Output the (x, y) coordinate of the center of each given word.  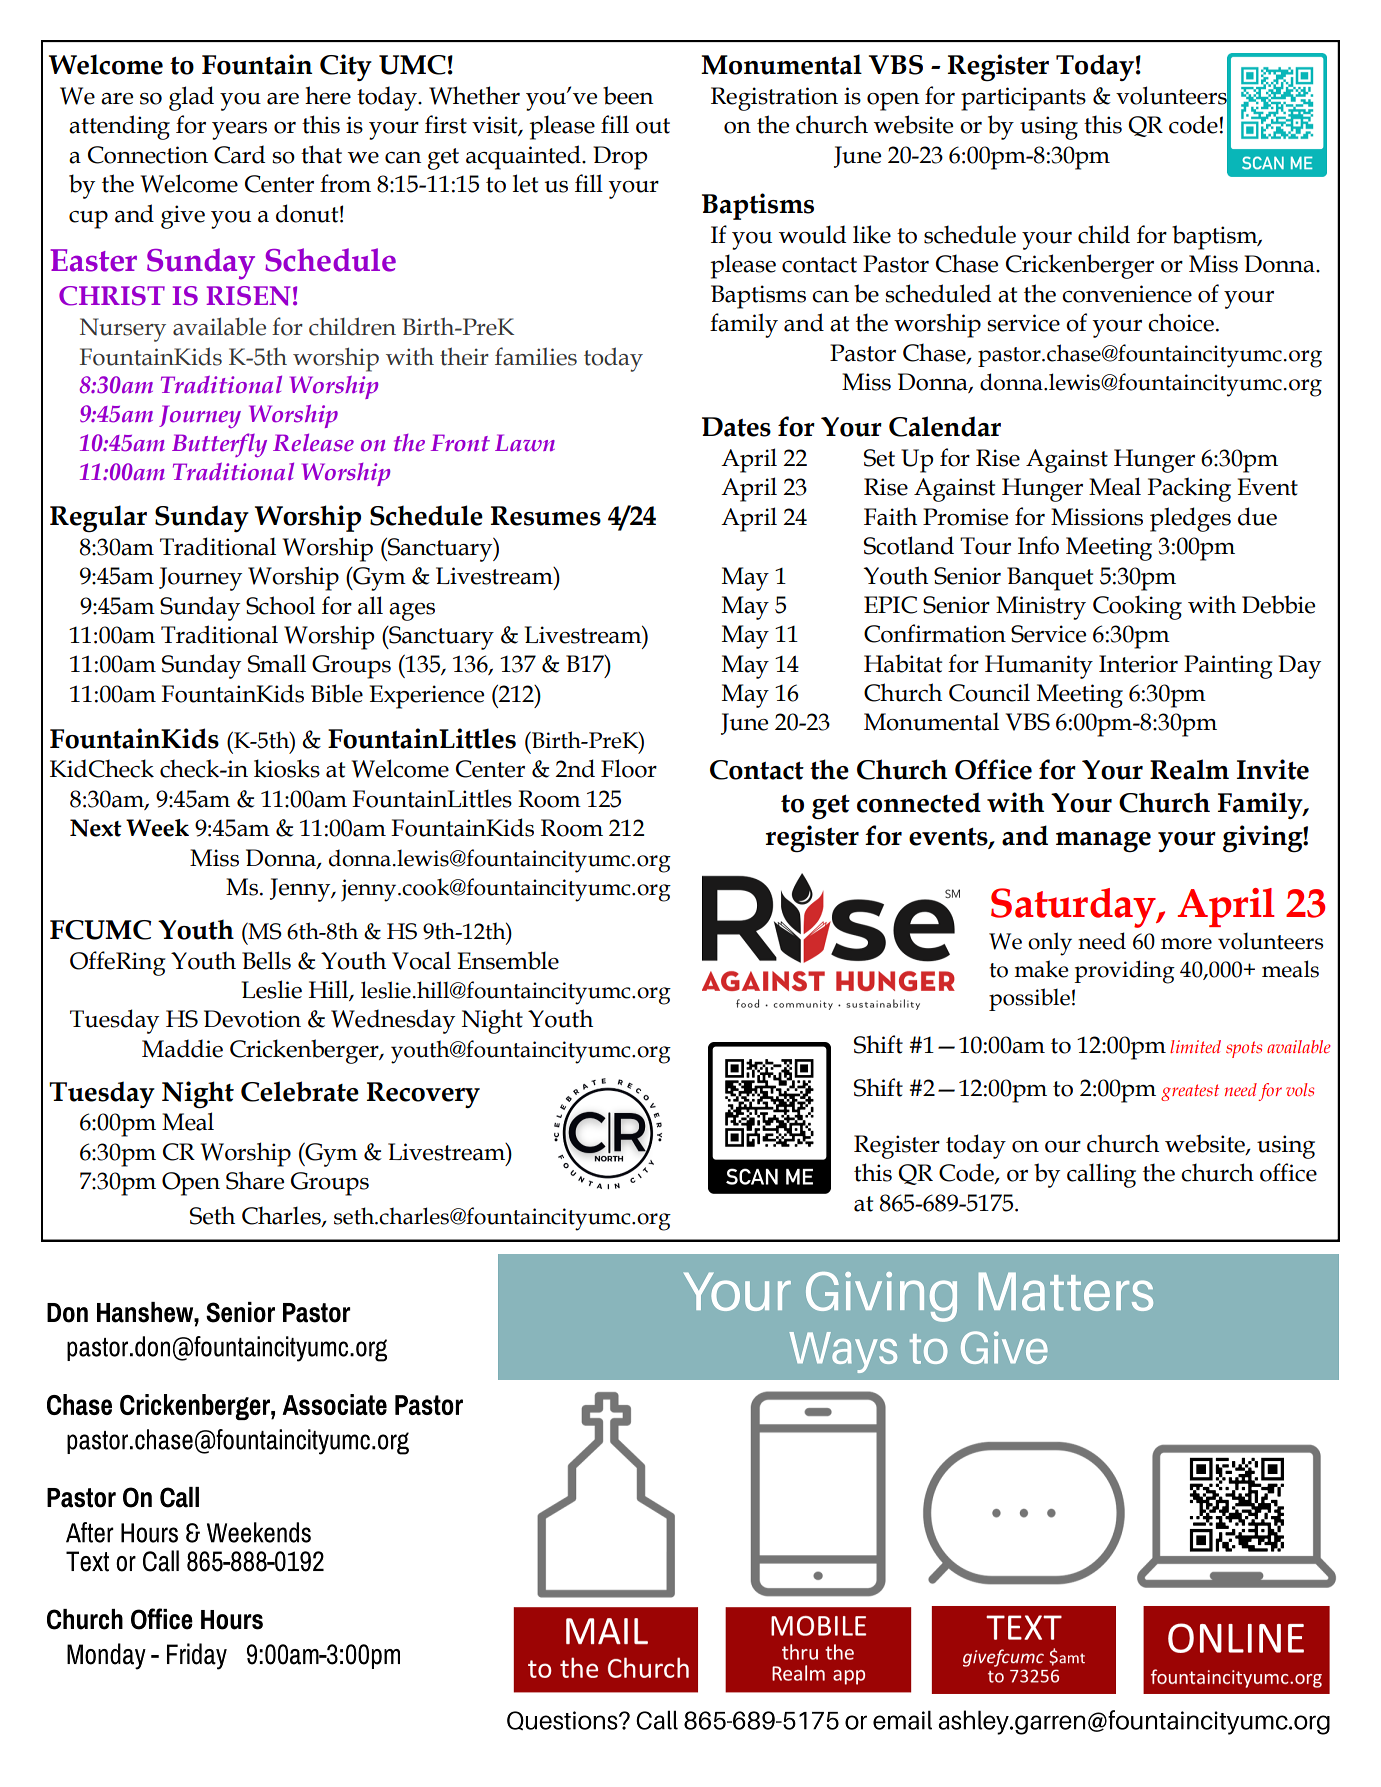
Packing (1189, 489)
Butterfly (219, 445)
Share (255, 1180)
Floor (629, 768)
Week (157, 828)
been (628, 95)
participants (1023, 99)
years (239, 131)
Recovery (423, 1095)
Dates (736, 427)
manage (1103, 842)
